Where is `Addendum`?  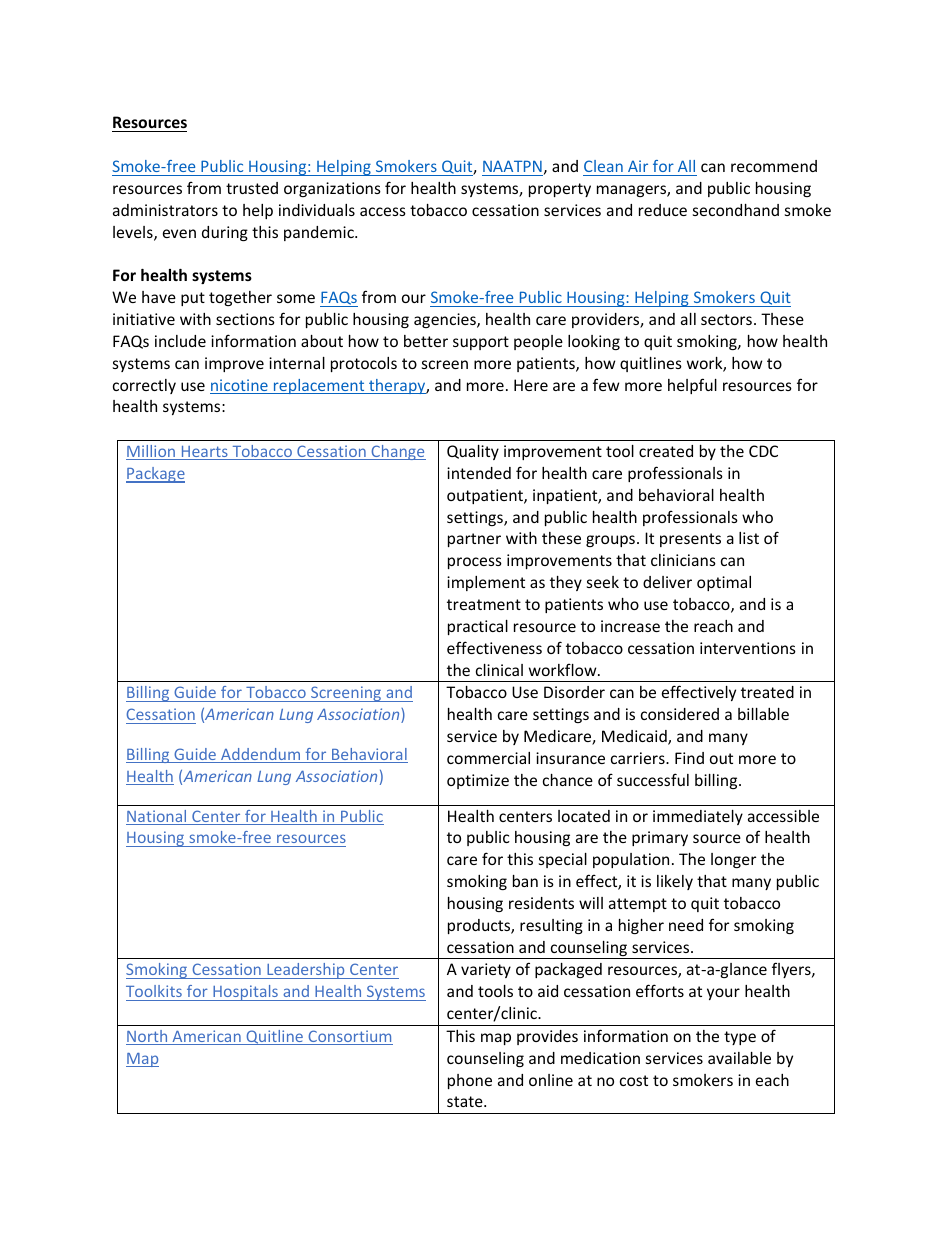 Addendum is located at coordinates (261, 755).
